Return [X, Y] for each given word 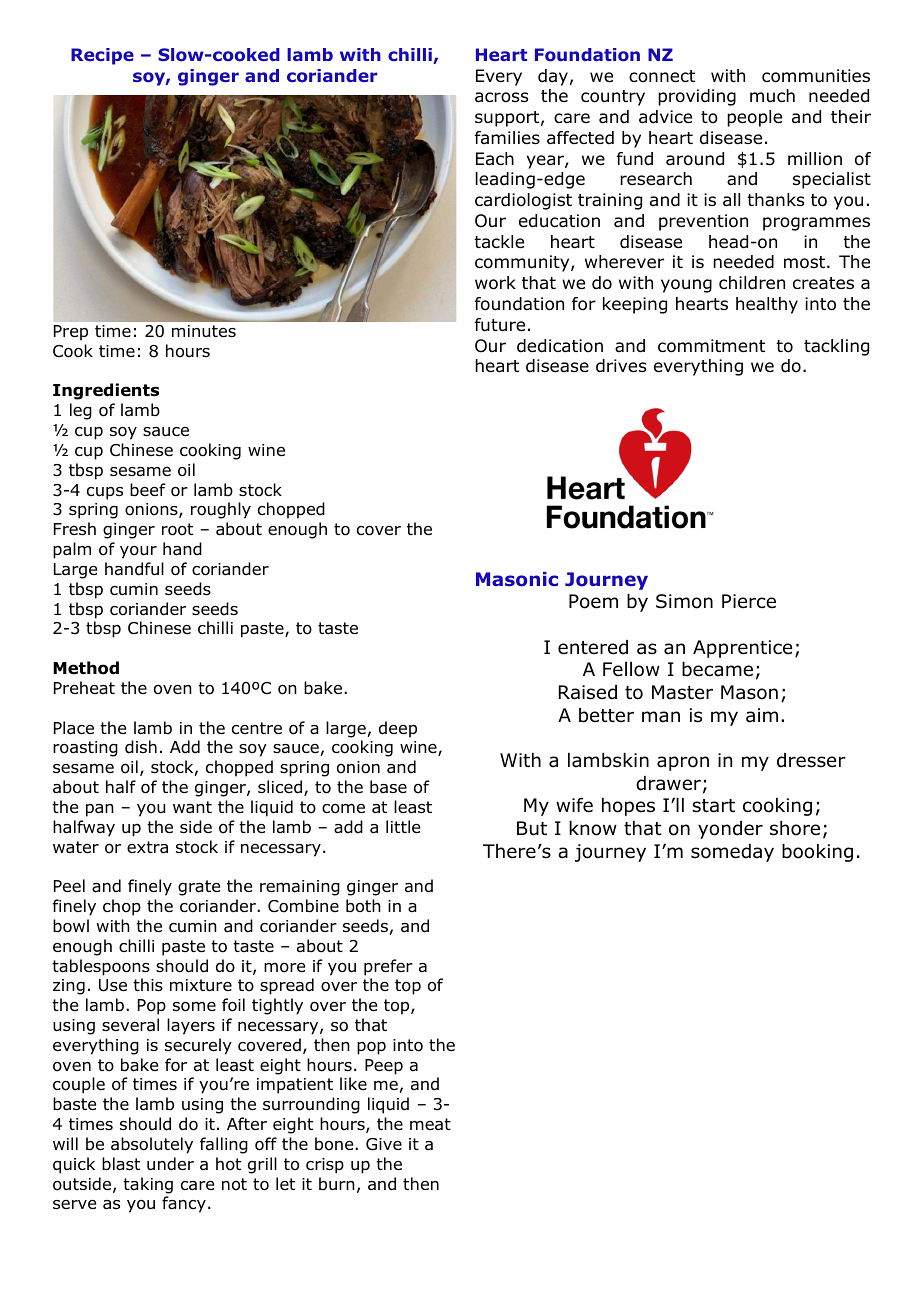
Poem [593, 601]
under [170, 1164]
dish [141, 747]
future [500, 325]
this [148, 984]
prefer [388, 967]
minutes [204, 331]
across [501, 97]
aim [762, 715]
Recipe [102, 56]
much [772, 96]
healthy [767, 305]
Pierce [749, 601]
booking [817, 853]
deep [398, 729]
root [177, 529]
